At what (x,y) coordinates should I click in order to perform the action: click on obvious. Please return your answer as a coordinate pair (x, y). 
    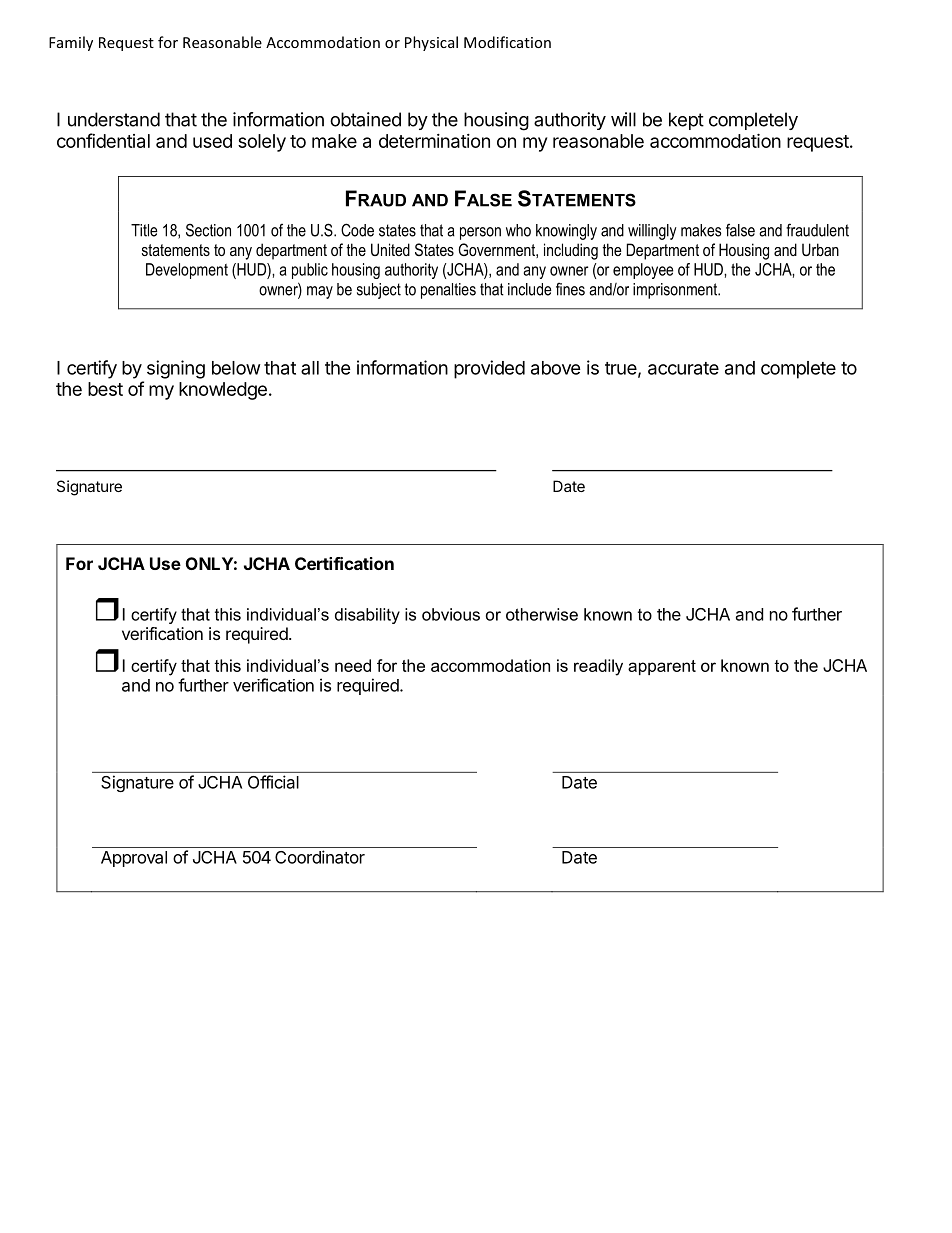
    Looking at the image, I should click on (451, 614).
